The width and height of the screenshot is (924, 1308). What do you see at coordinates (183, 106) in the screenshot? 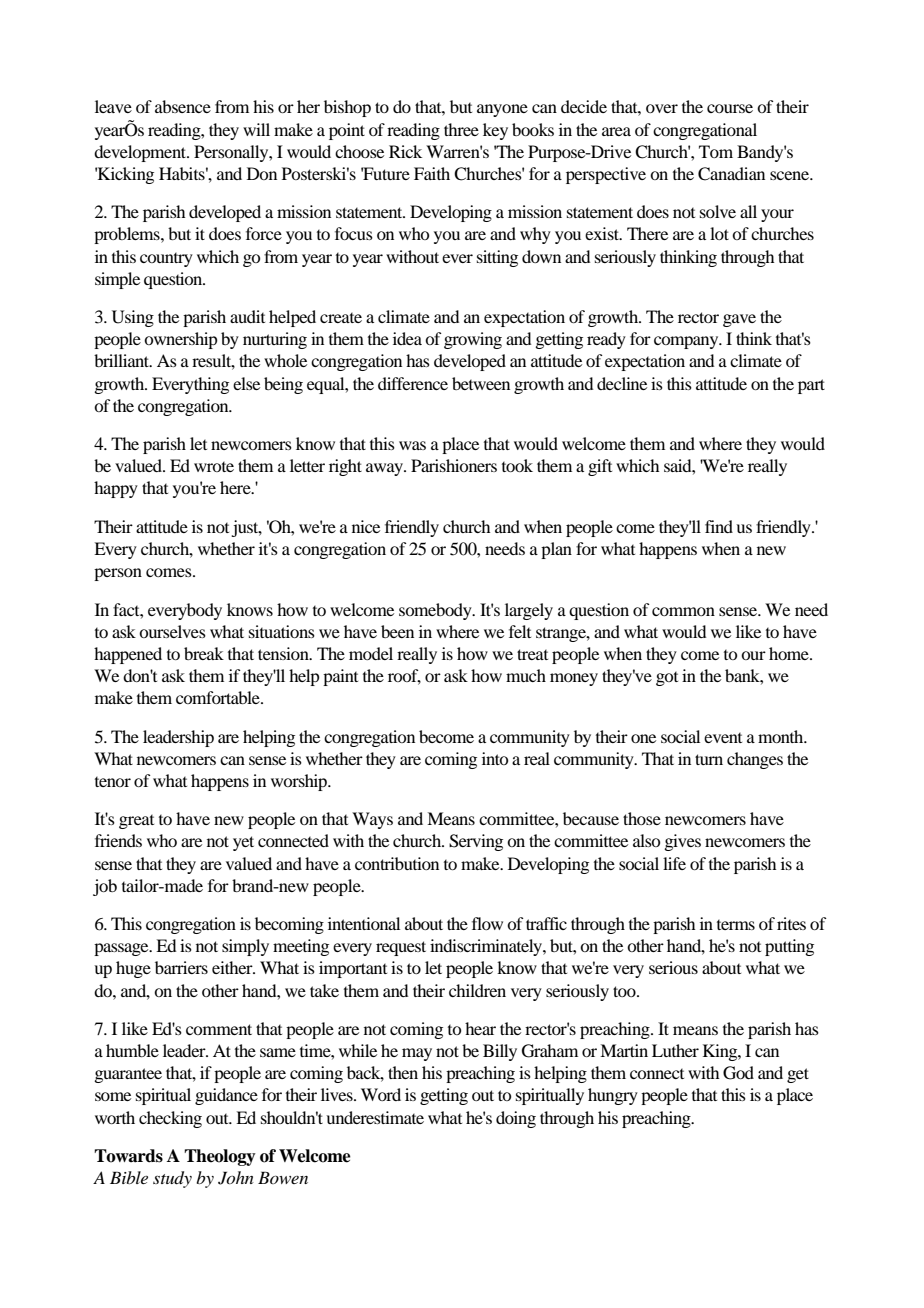
I see `absence` at bounding box center [183, 106].
